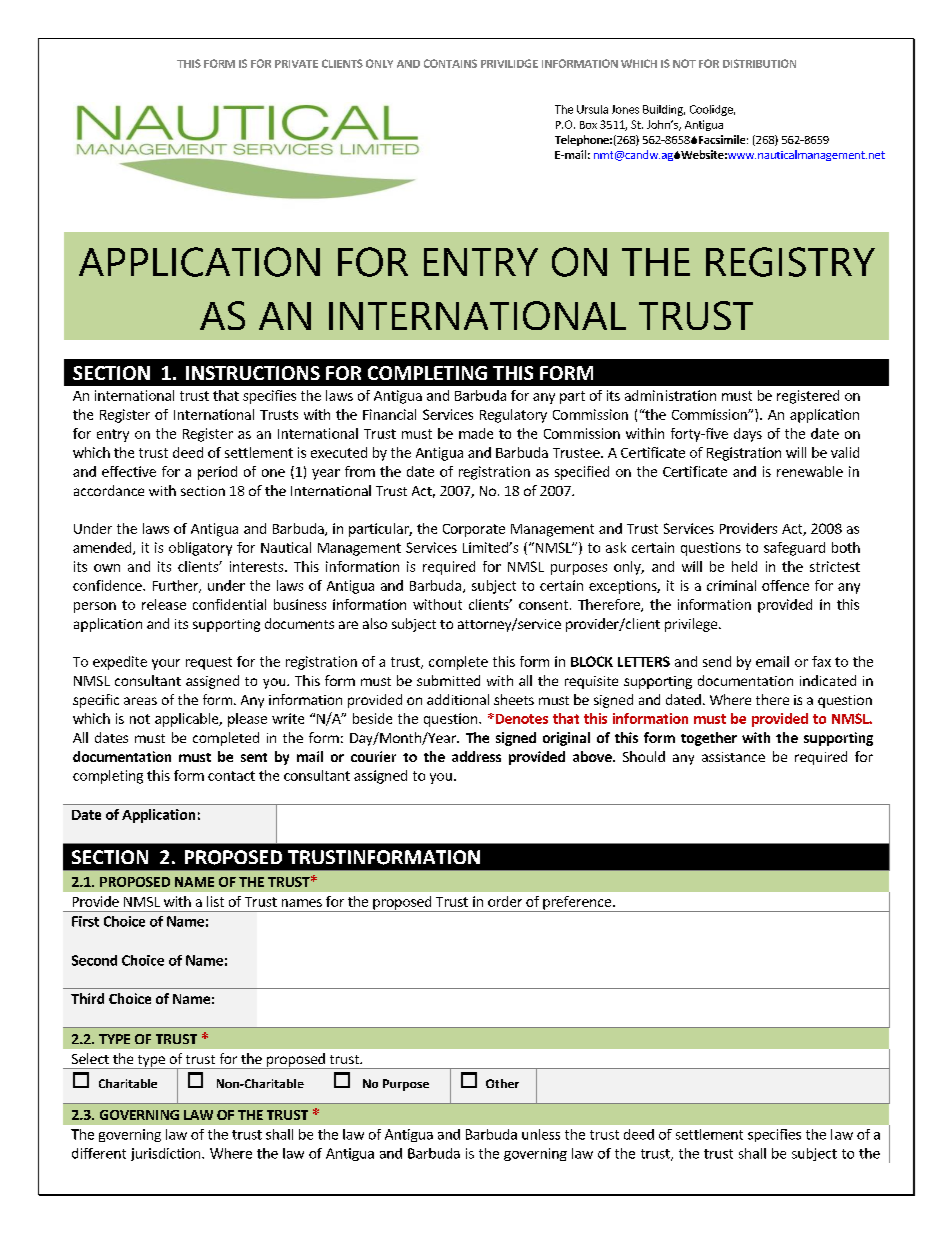  Describe the element at coordinates (167, 1154) in the screenshot. I see `jurisdiction` at that location.
